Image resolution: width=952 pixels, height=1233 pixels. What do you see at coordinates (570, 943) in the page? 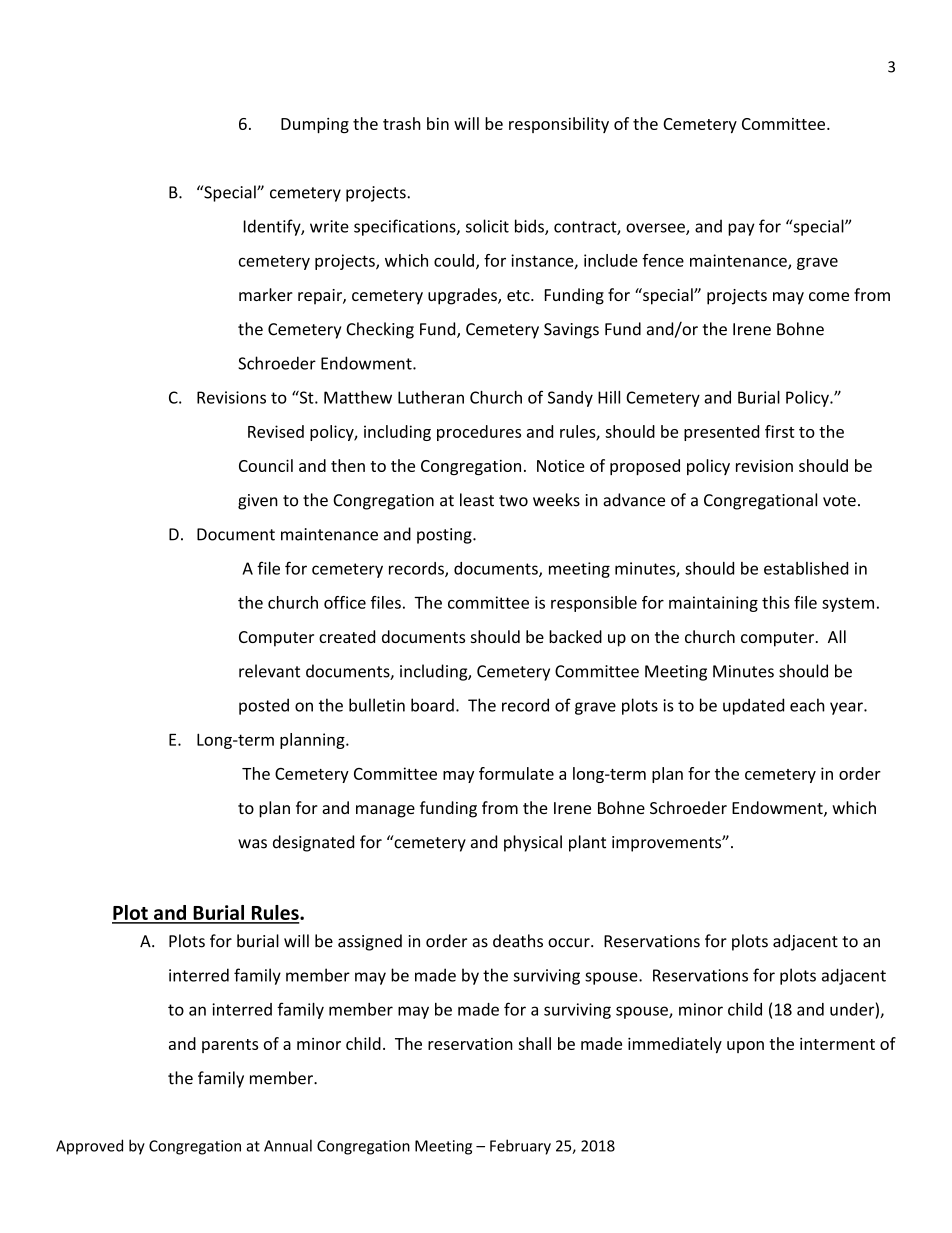
I see `occur` at bounding box center [570, 943].
